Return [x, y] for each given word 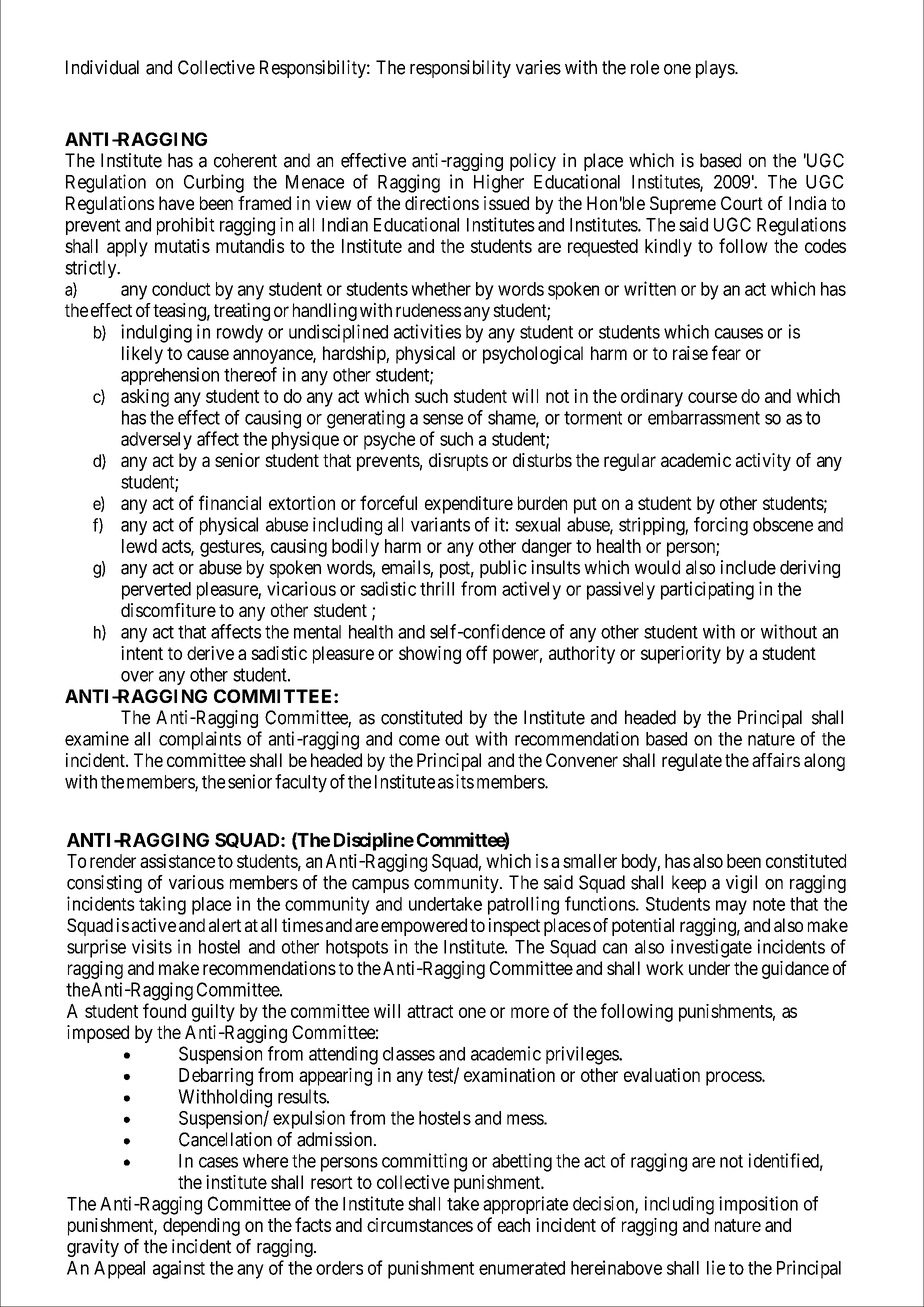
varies [538, 67]
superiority [681, 655]
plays [716, 69]
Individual [102, 67]
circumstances [420, 1225]
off [476, 652]
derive [210, 653]
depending [201, 1227]
